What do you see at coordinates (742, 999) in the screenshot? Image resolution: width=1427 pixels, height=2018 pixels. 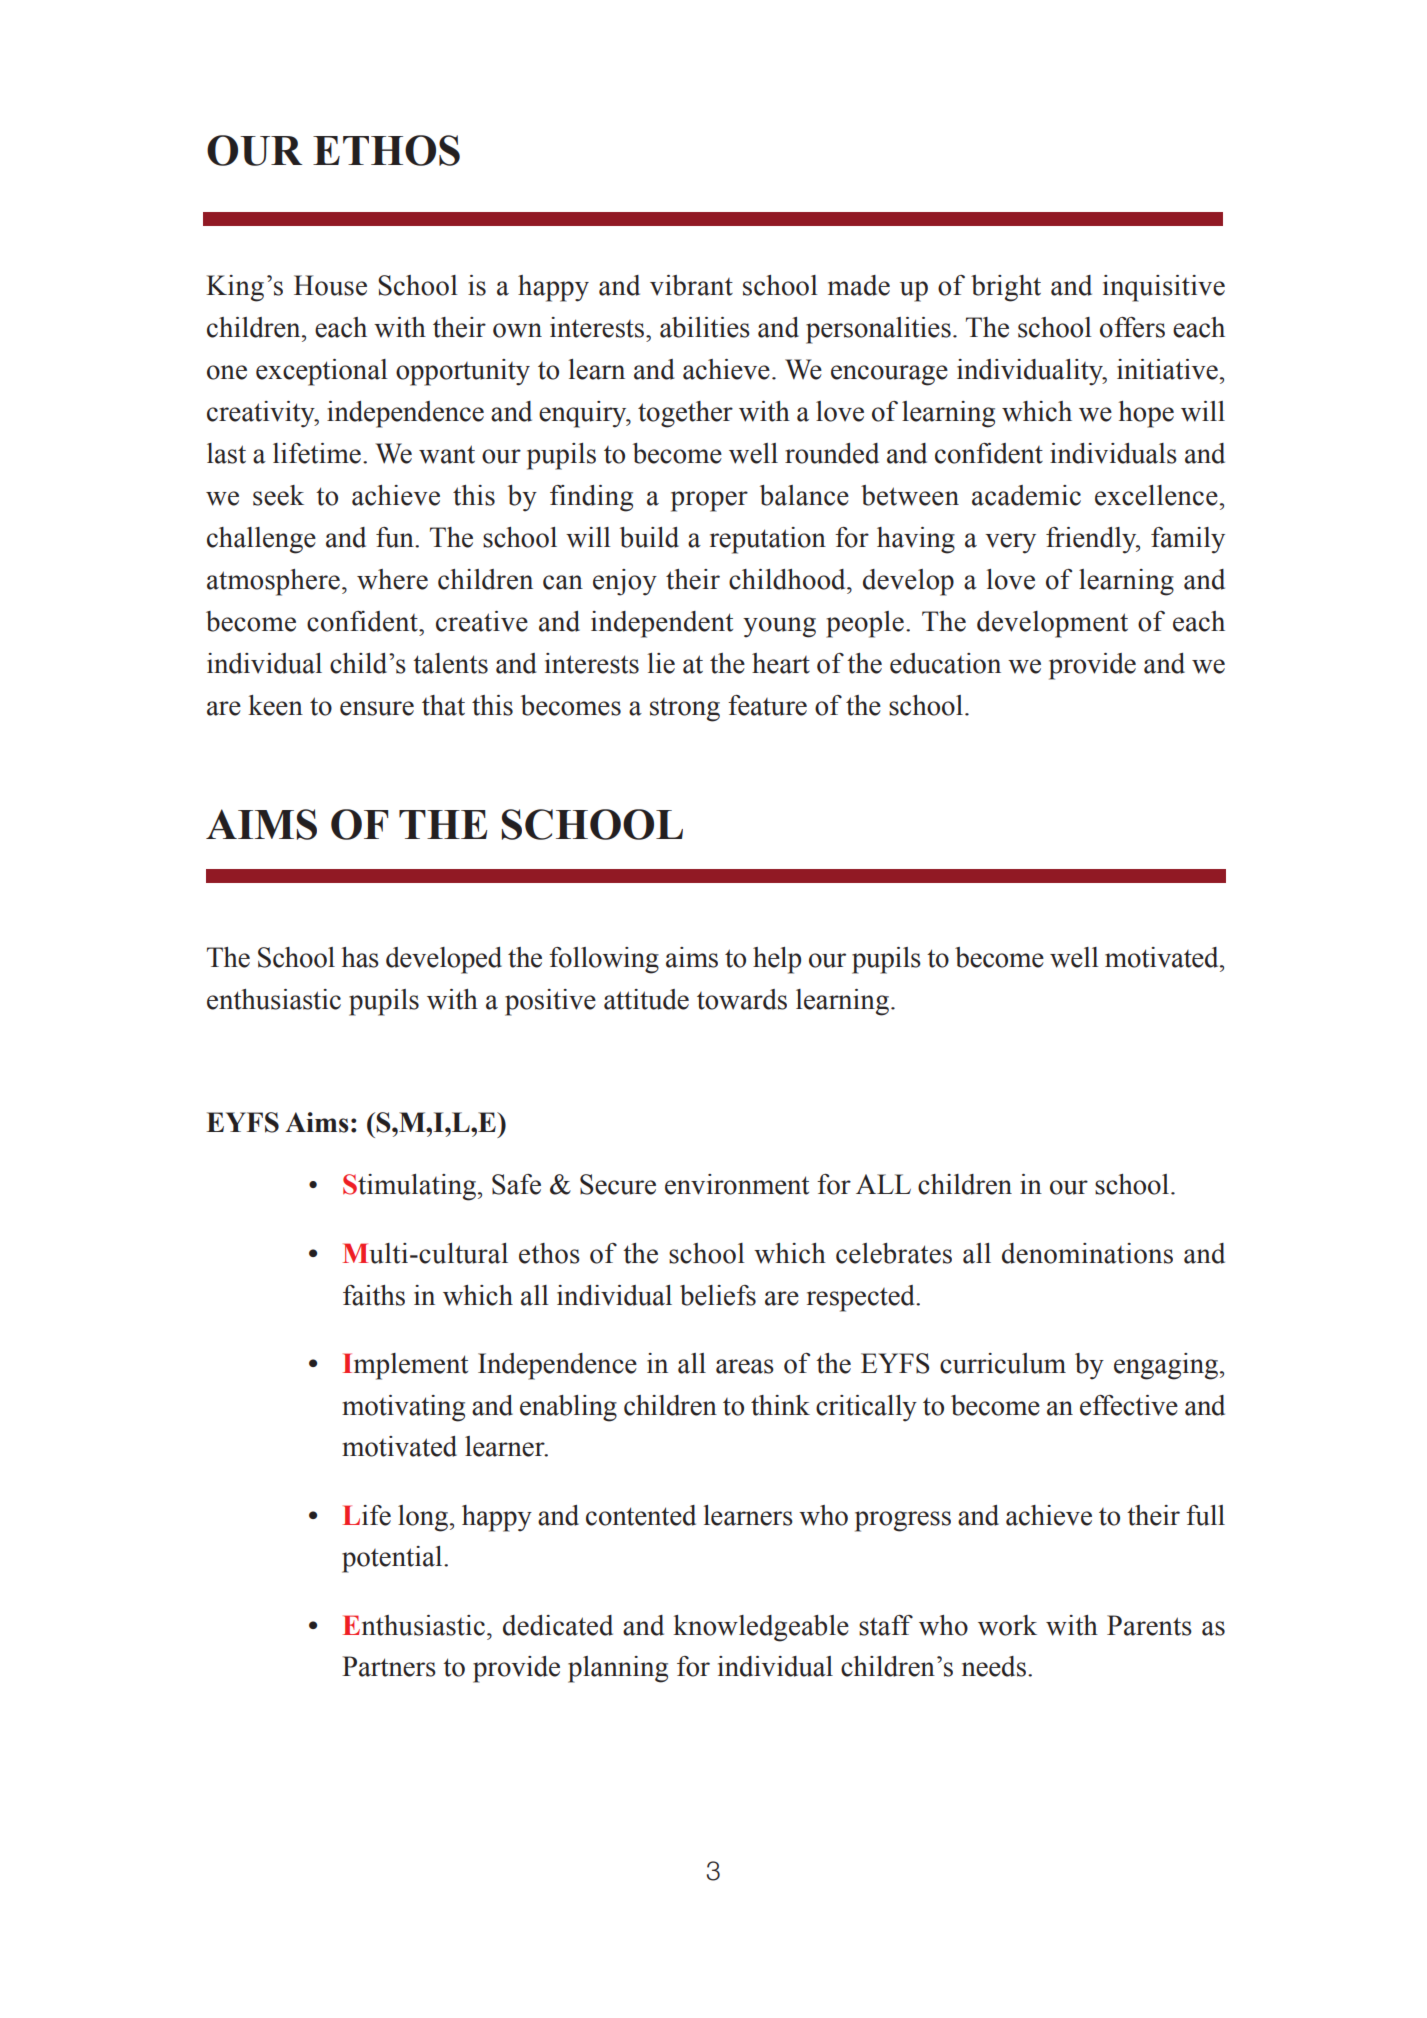 I see `towards` at bounding box center [742, 999].
